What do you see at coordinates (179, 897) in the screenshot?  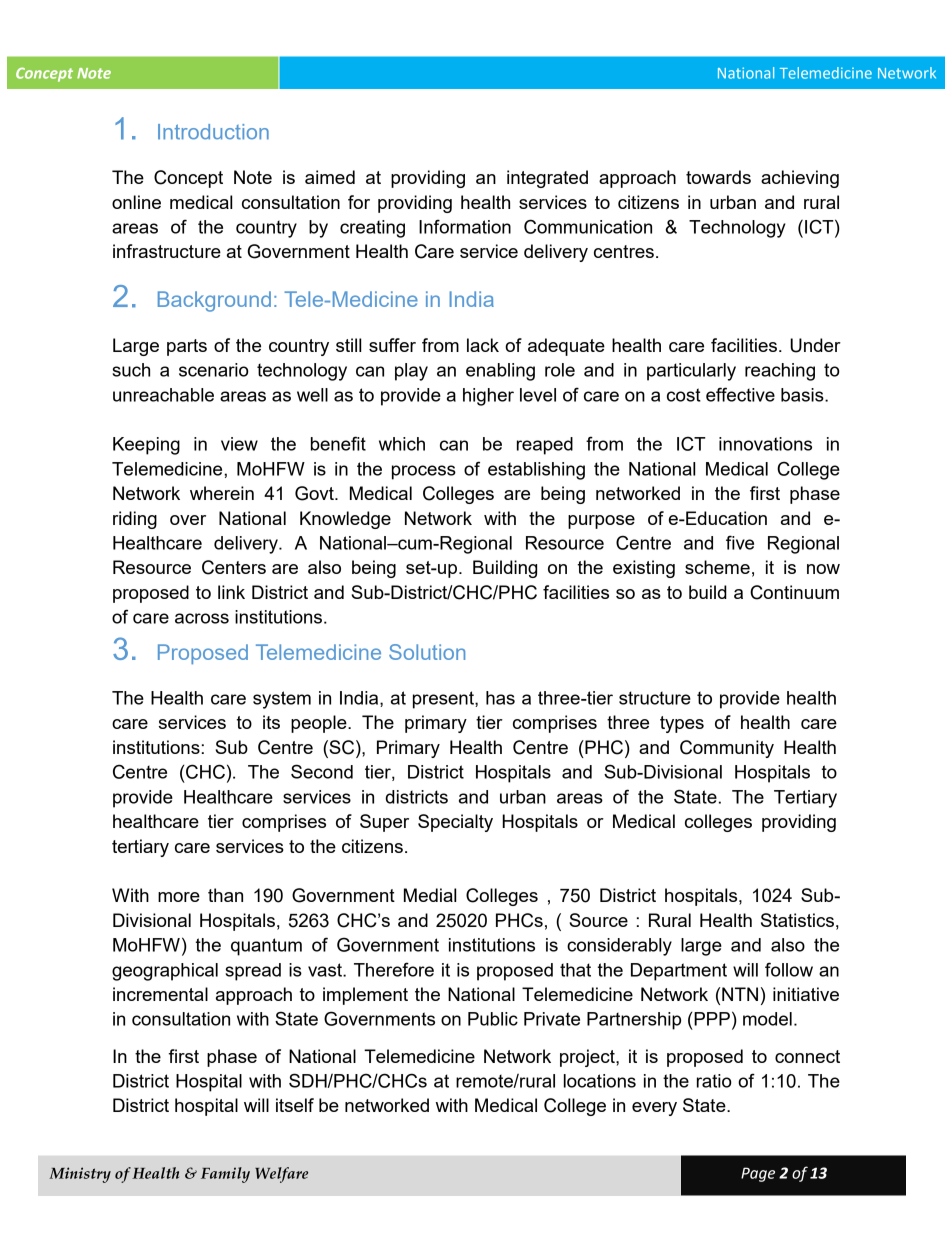 I see `more` at bounding box center [179, 897].
